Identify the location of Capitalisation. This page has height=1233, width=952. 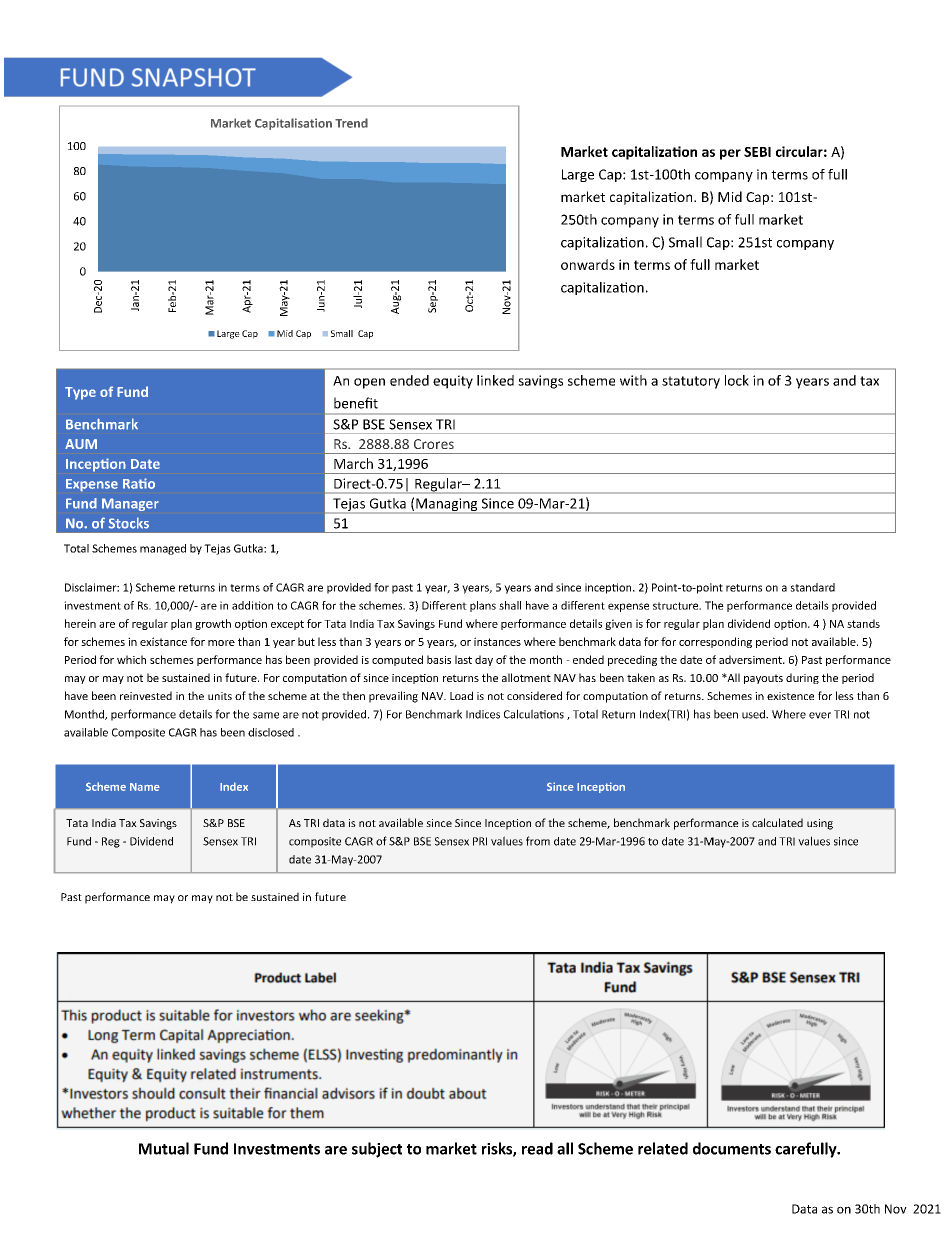
(293, 124).
